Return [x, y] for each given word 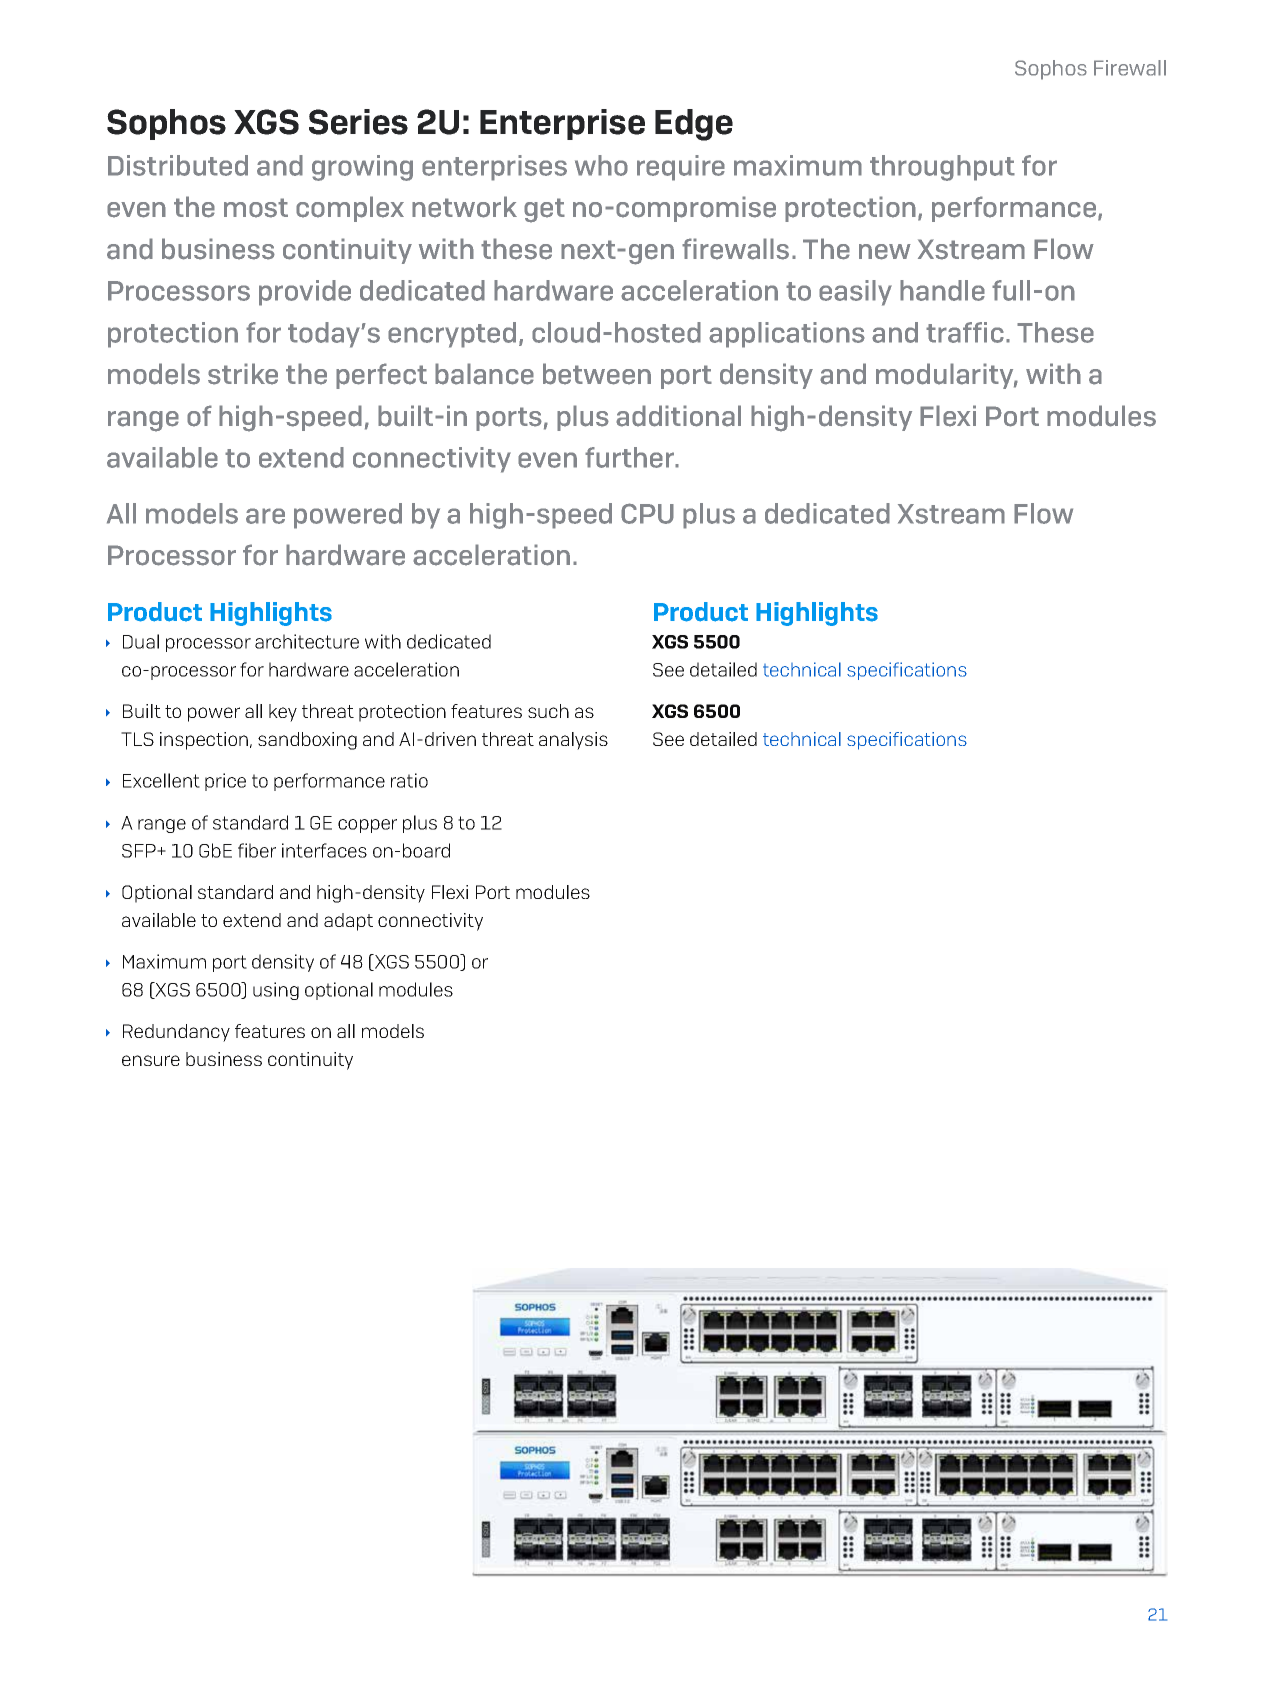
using [276, 991]
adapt [348, 922]
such [548, 711]
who [601, 165]
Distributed [178, 165]
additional [678, 416]
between [597, 374]
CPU [647, 513]
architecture [307, 641]
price [225, 782]
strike [243, 374]
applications [787, 335]
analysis [573, 741]
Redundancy [176, 1033]
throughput [942, 168]
